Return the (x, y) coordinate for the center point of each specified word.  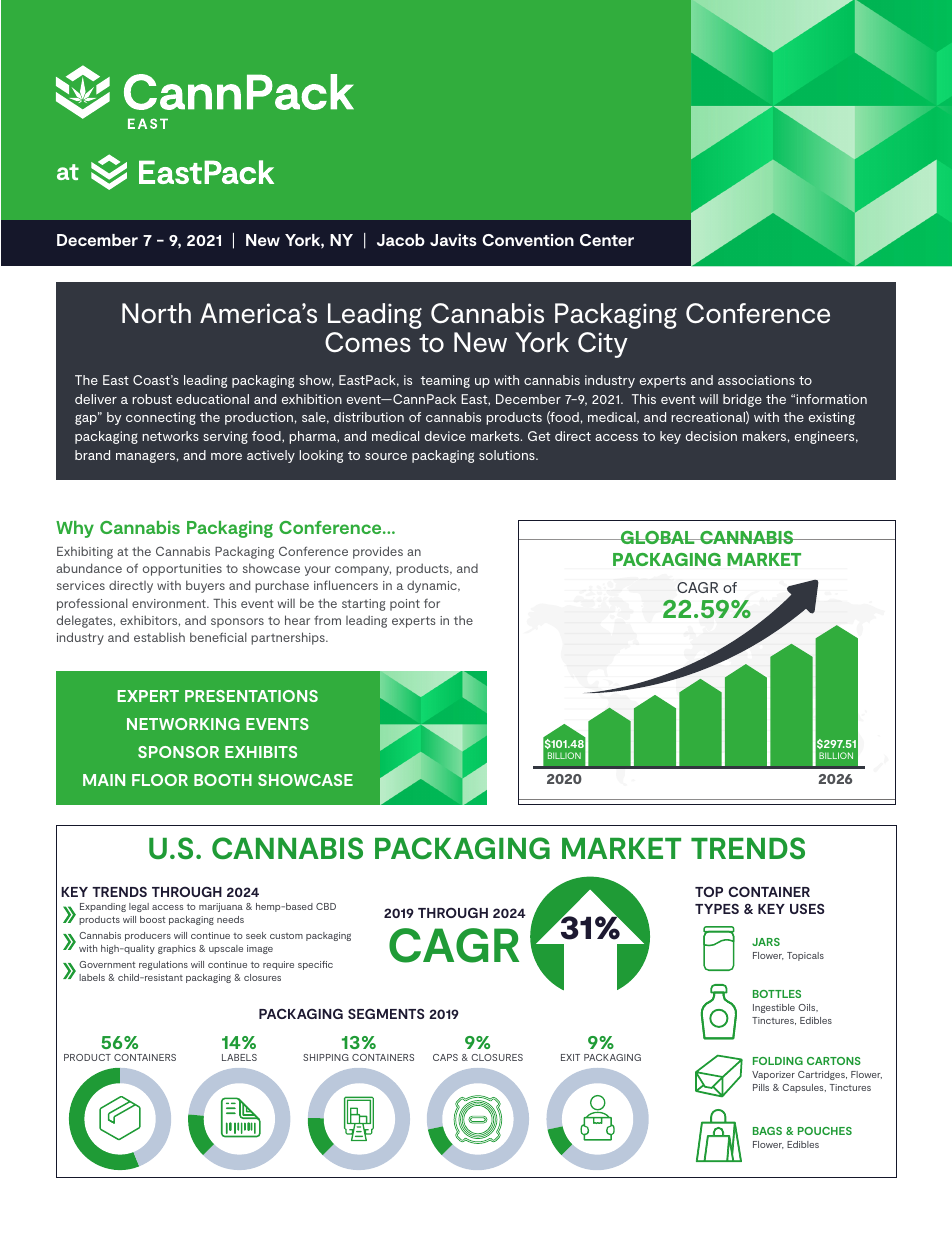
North (156, 313)
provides (378, 552)
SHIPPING (326, 1057)
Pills (761, 1087)
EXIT (570, 1057)
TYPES (717, 909)
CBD (326, 906)
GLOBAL (657, 537)
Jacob (401, 240)
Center (607, 240)
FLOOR (160, 780)
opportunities (182, 570)
